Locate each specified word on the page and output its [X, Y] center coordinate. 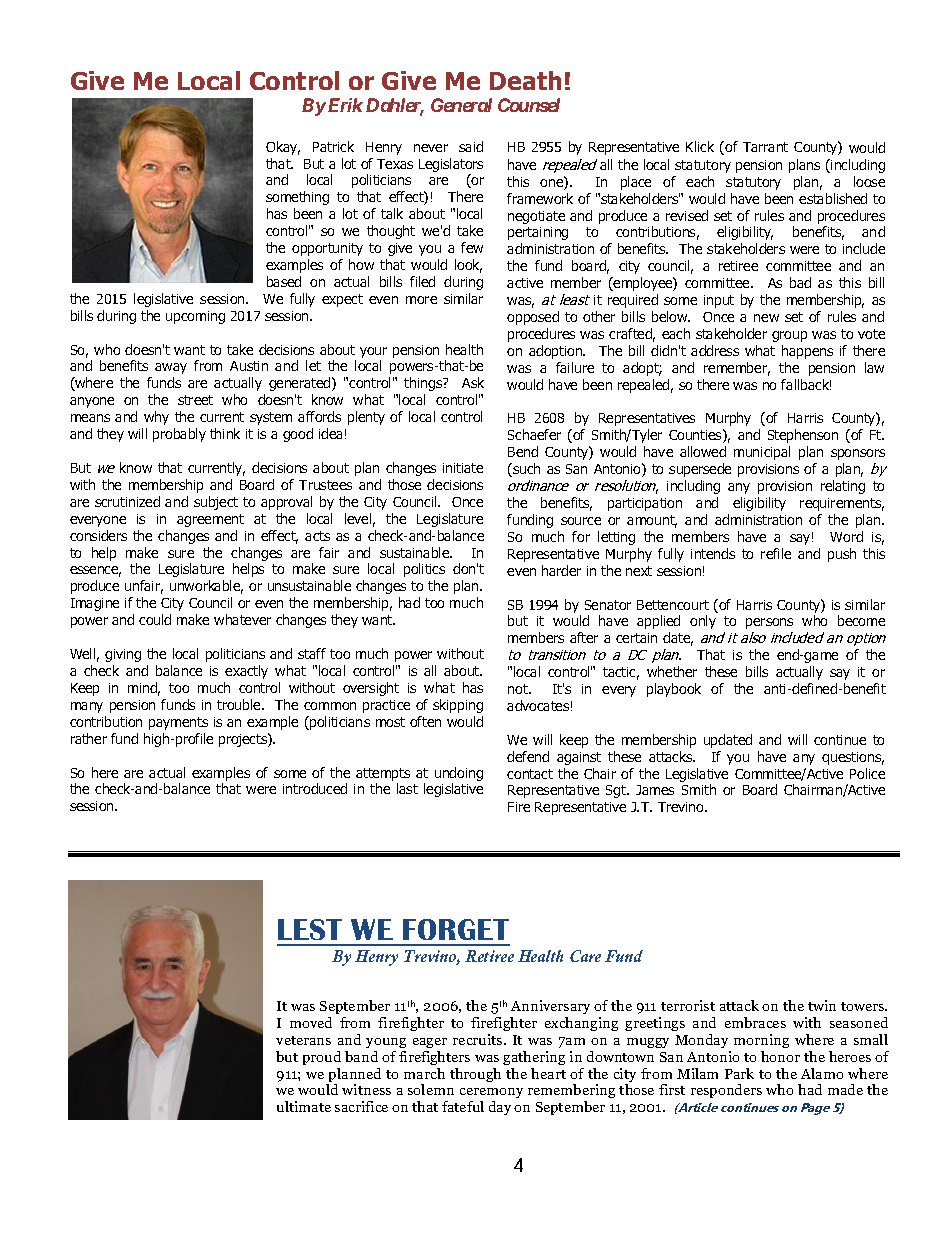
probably [179, 435]
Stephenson [803, 436]
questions [853, 758]
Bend [523, 451]
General [461, 105]
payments [178, 723]
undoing [459, 774]
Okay [283, 148]
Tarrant [765, 147]
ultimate [304, 1106]
